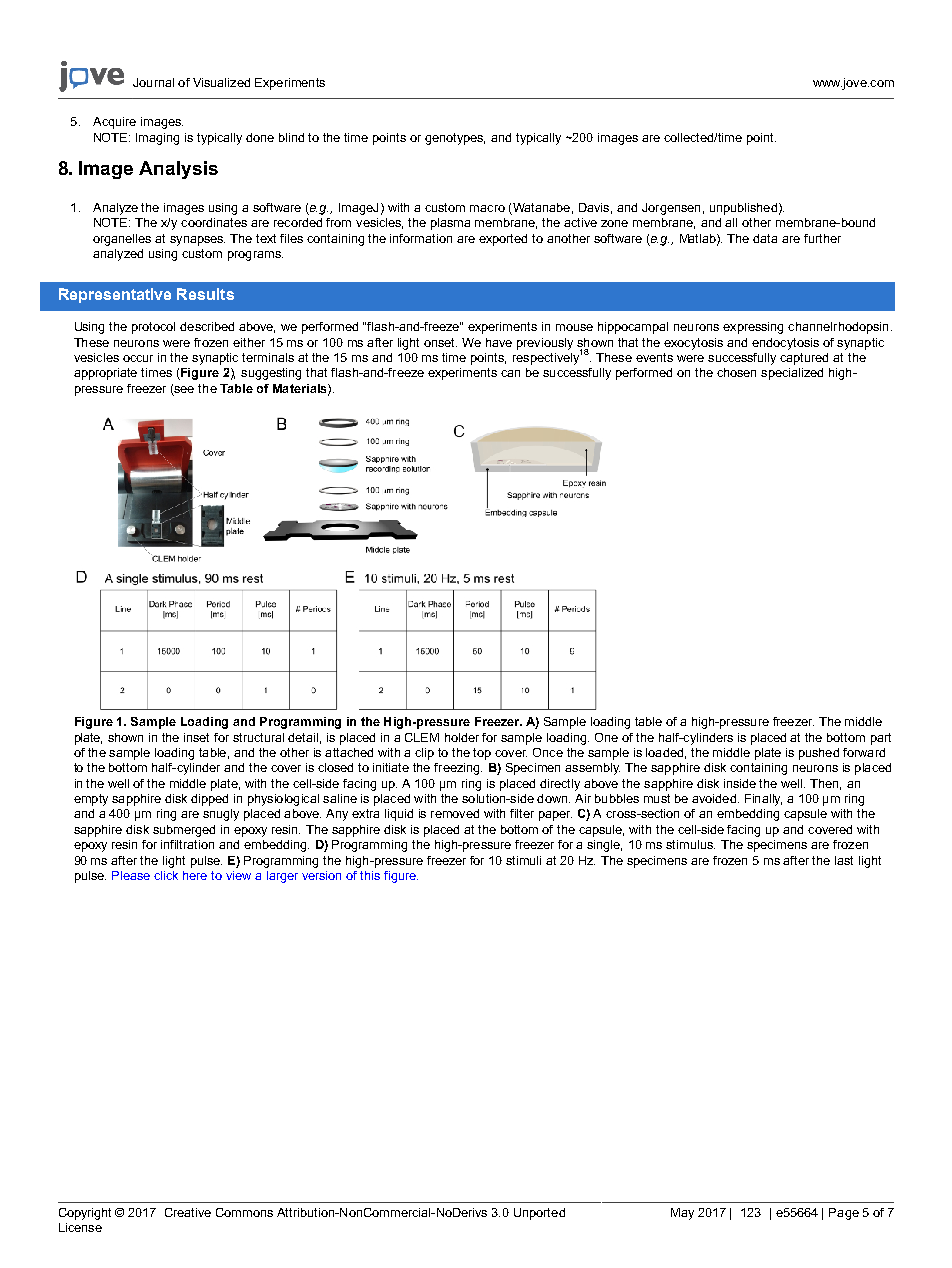 This document has width=952, height=1268. Describe the element at coordinates (196, 737) in the document. I see `inset` at that location.
